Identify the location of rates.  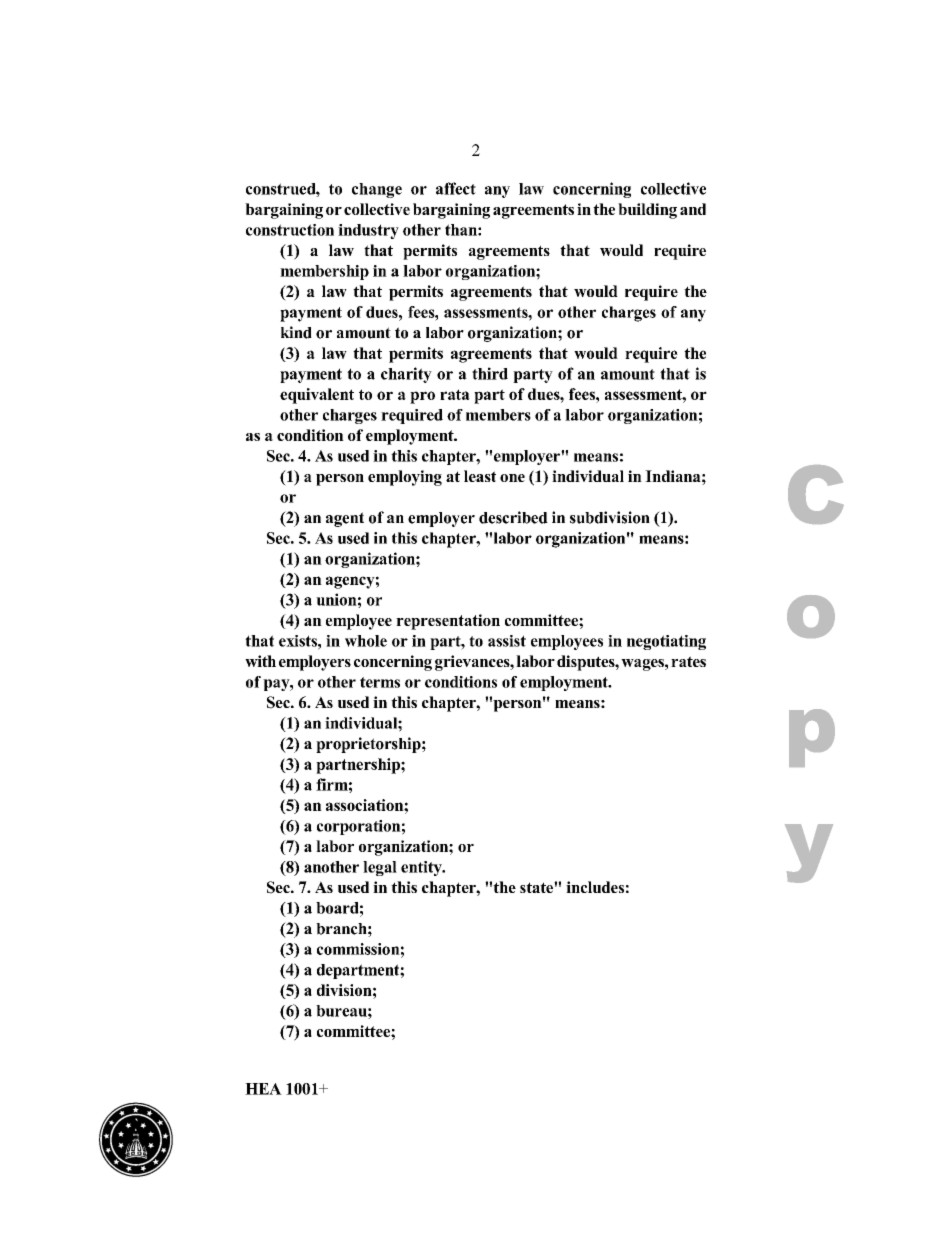
(688, 661).
